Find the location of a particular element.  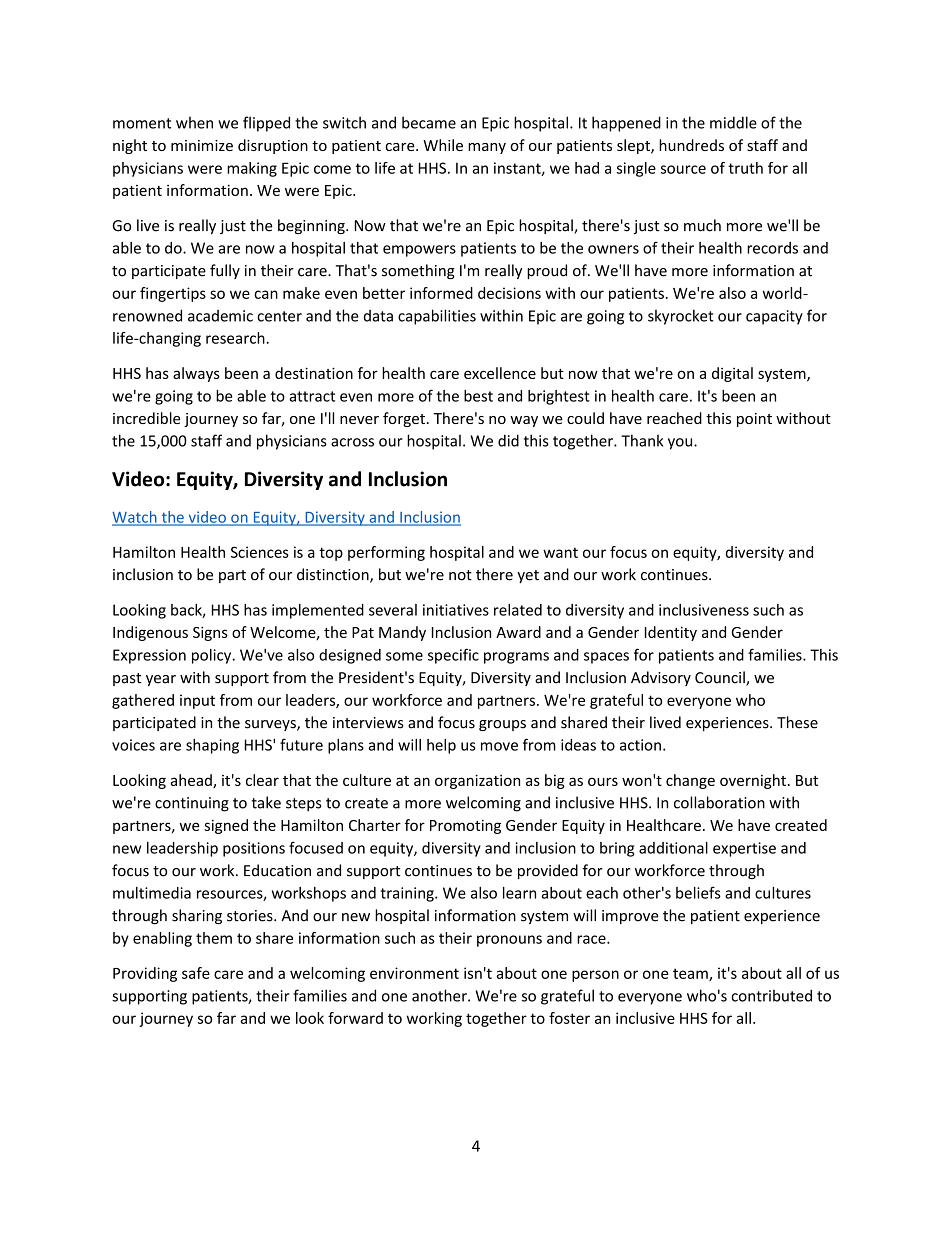

digital is located at coordinates (732, 374).
